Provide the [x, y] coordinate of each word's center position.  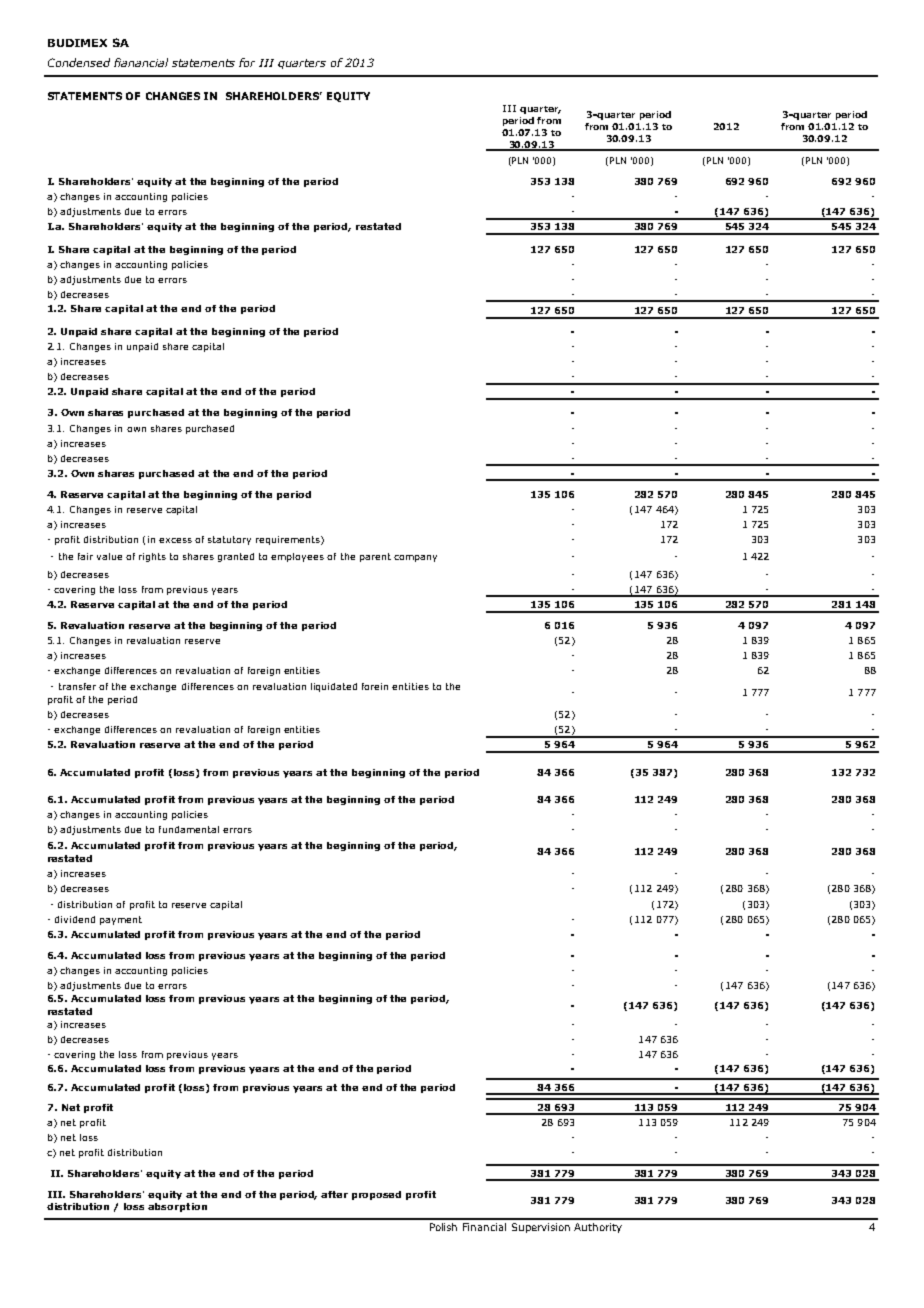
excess [175, 540]
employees [297, 557]
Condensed [79, 62]
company [415, 558]
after [334, 1194]
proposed [376, 1195]
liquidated [334, 687]
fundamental [189, 829]
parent [375, 557]
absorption [177, 1207]
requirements [289, 540]
